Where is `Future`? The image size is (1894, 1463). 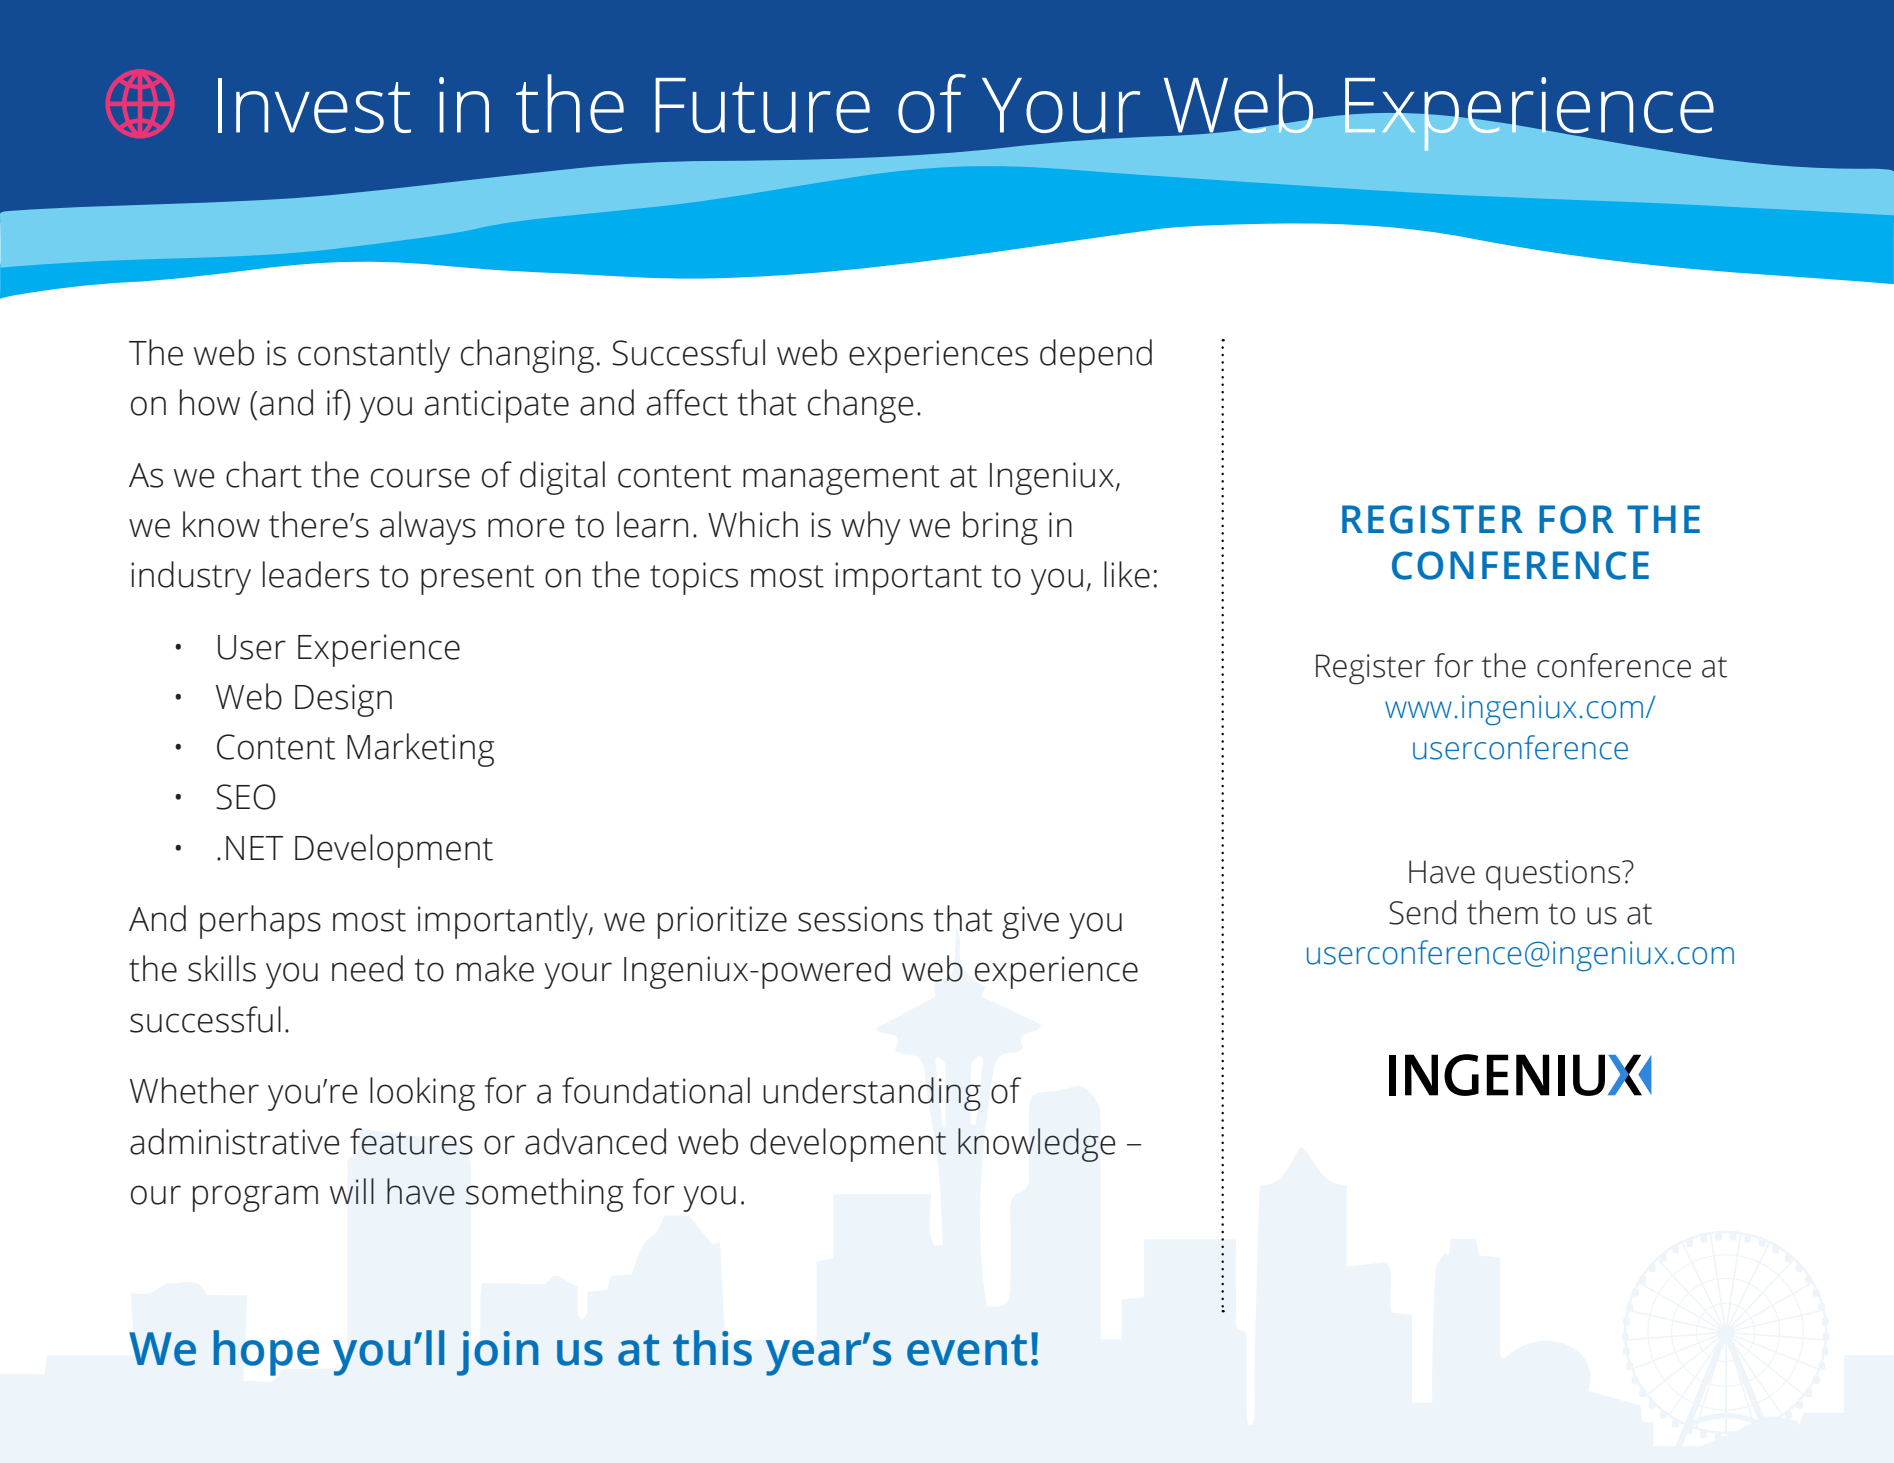 Future is located at coordinates (762, 105).
